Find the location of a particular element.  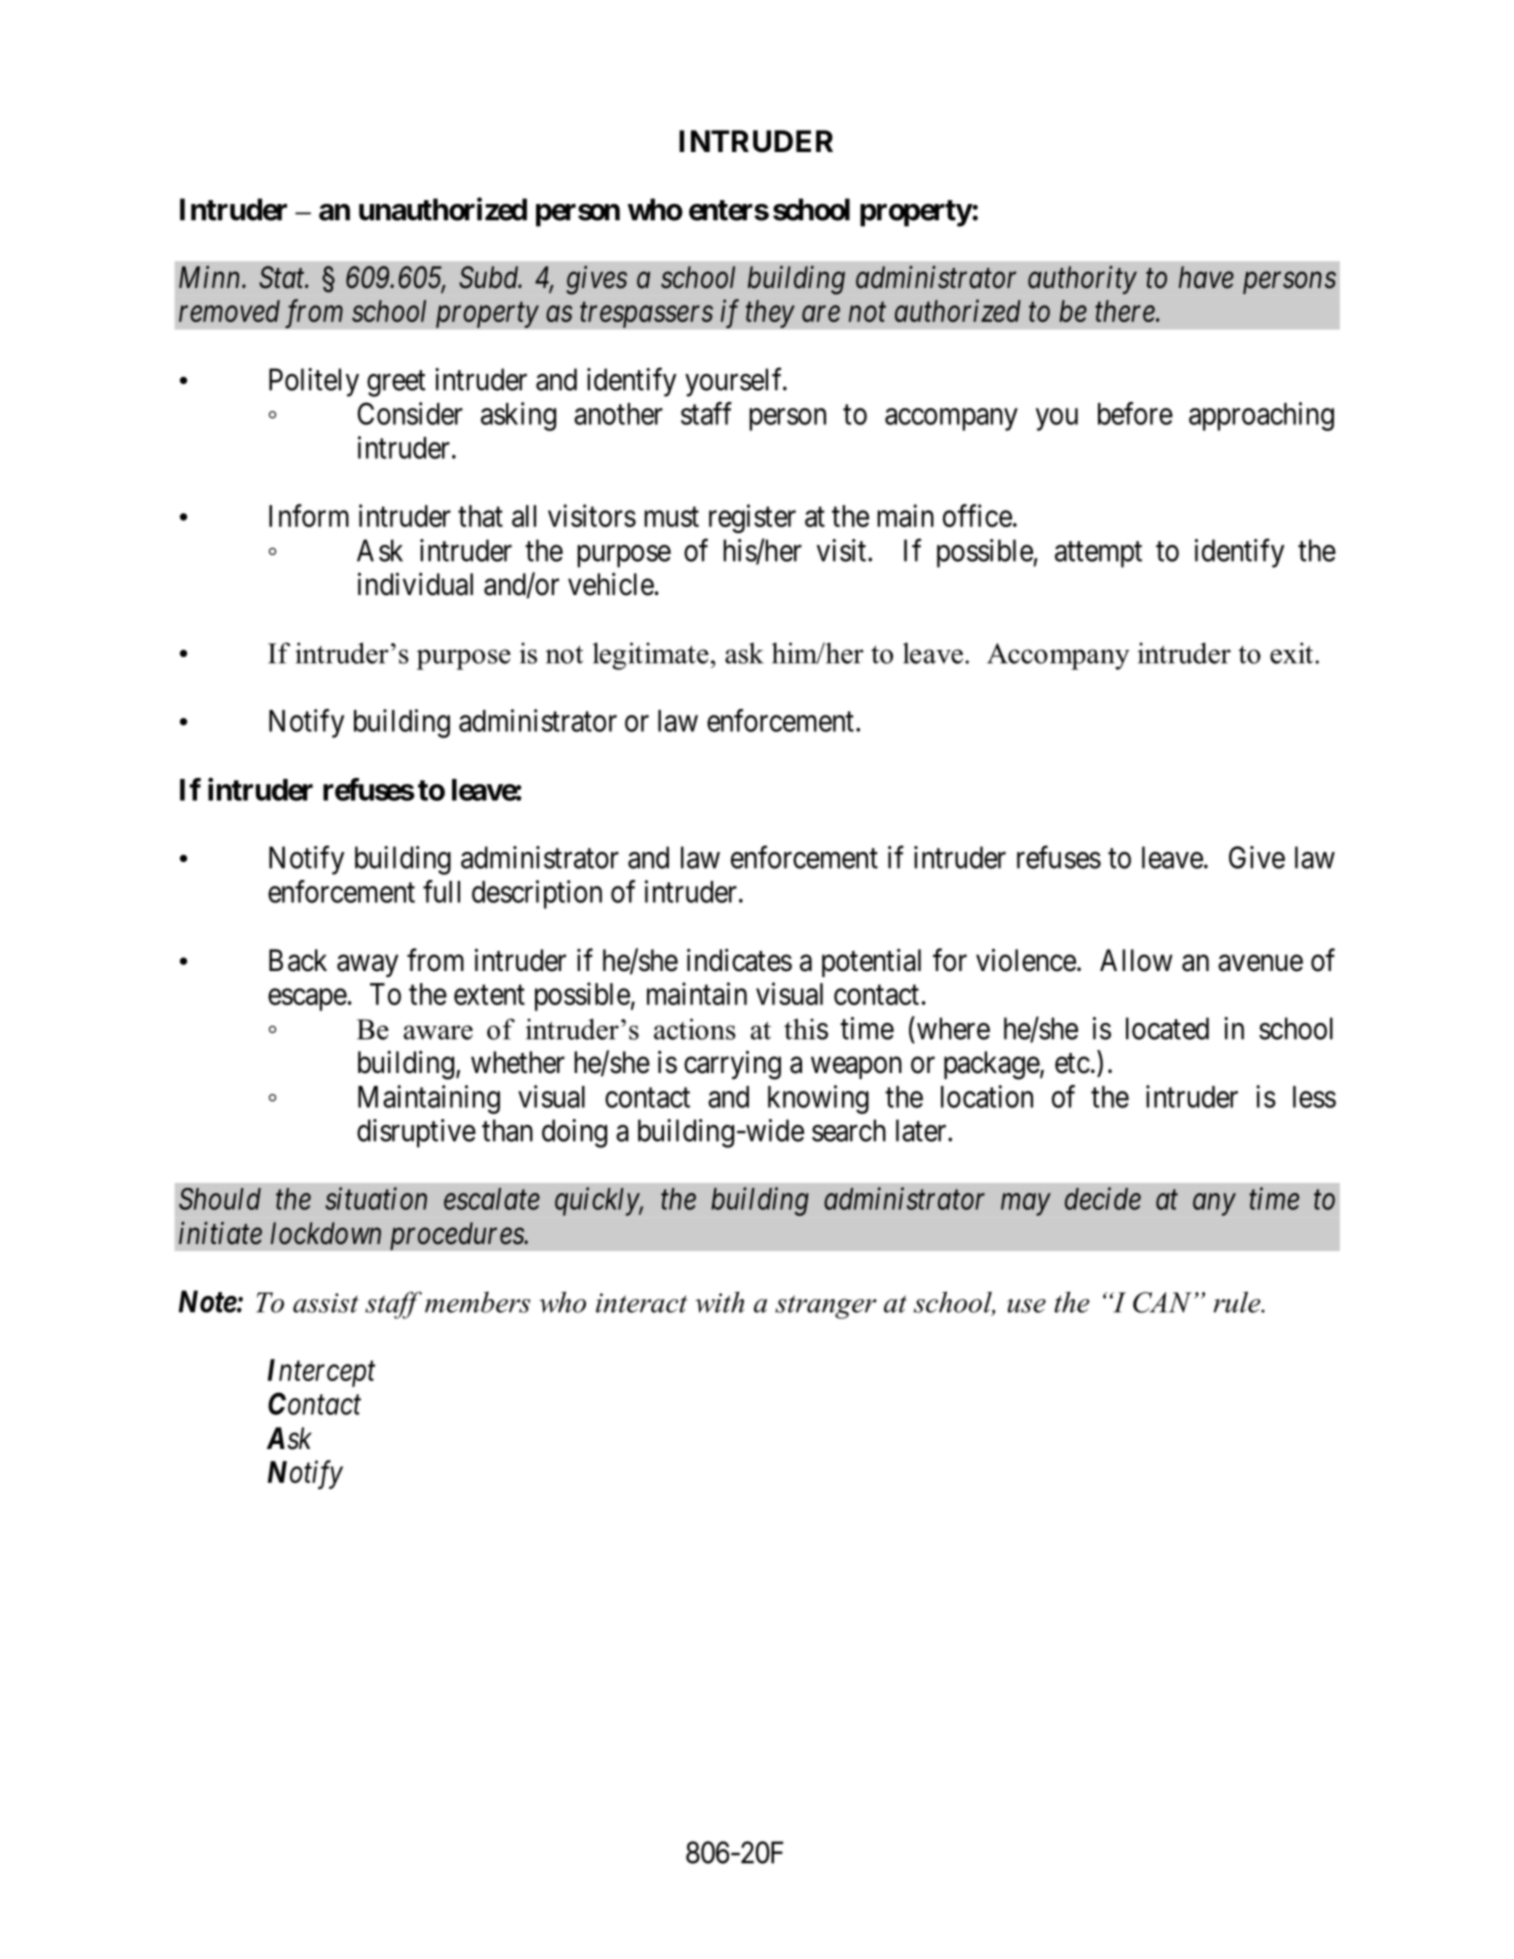

removed is located at coordinates (229, 311).
